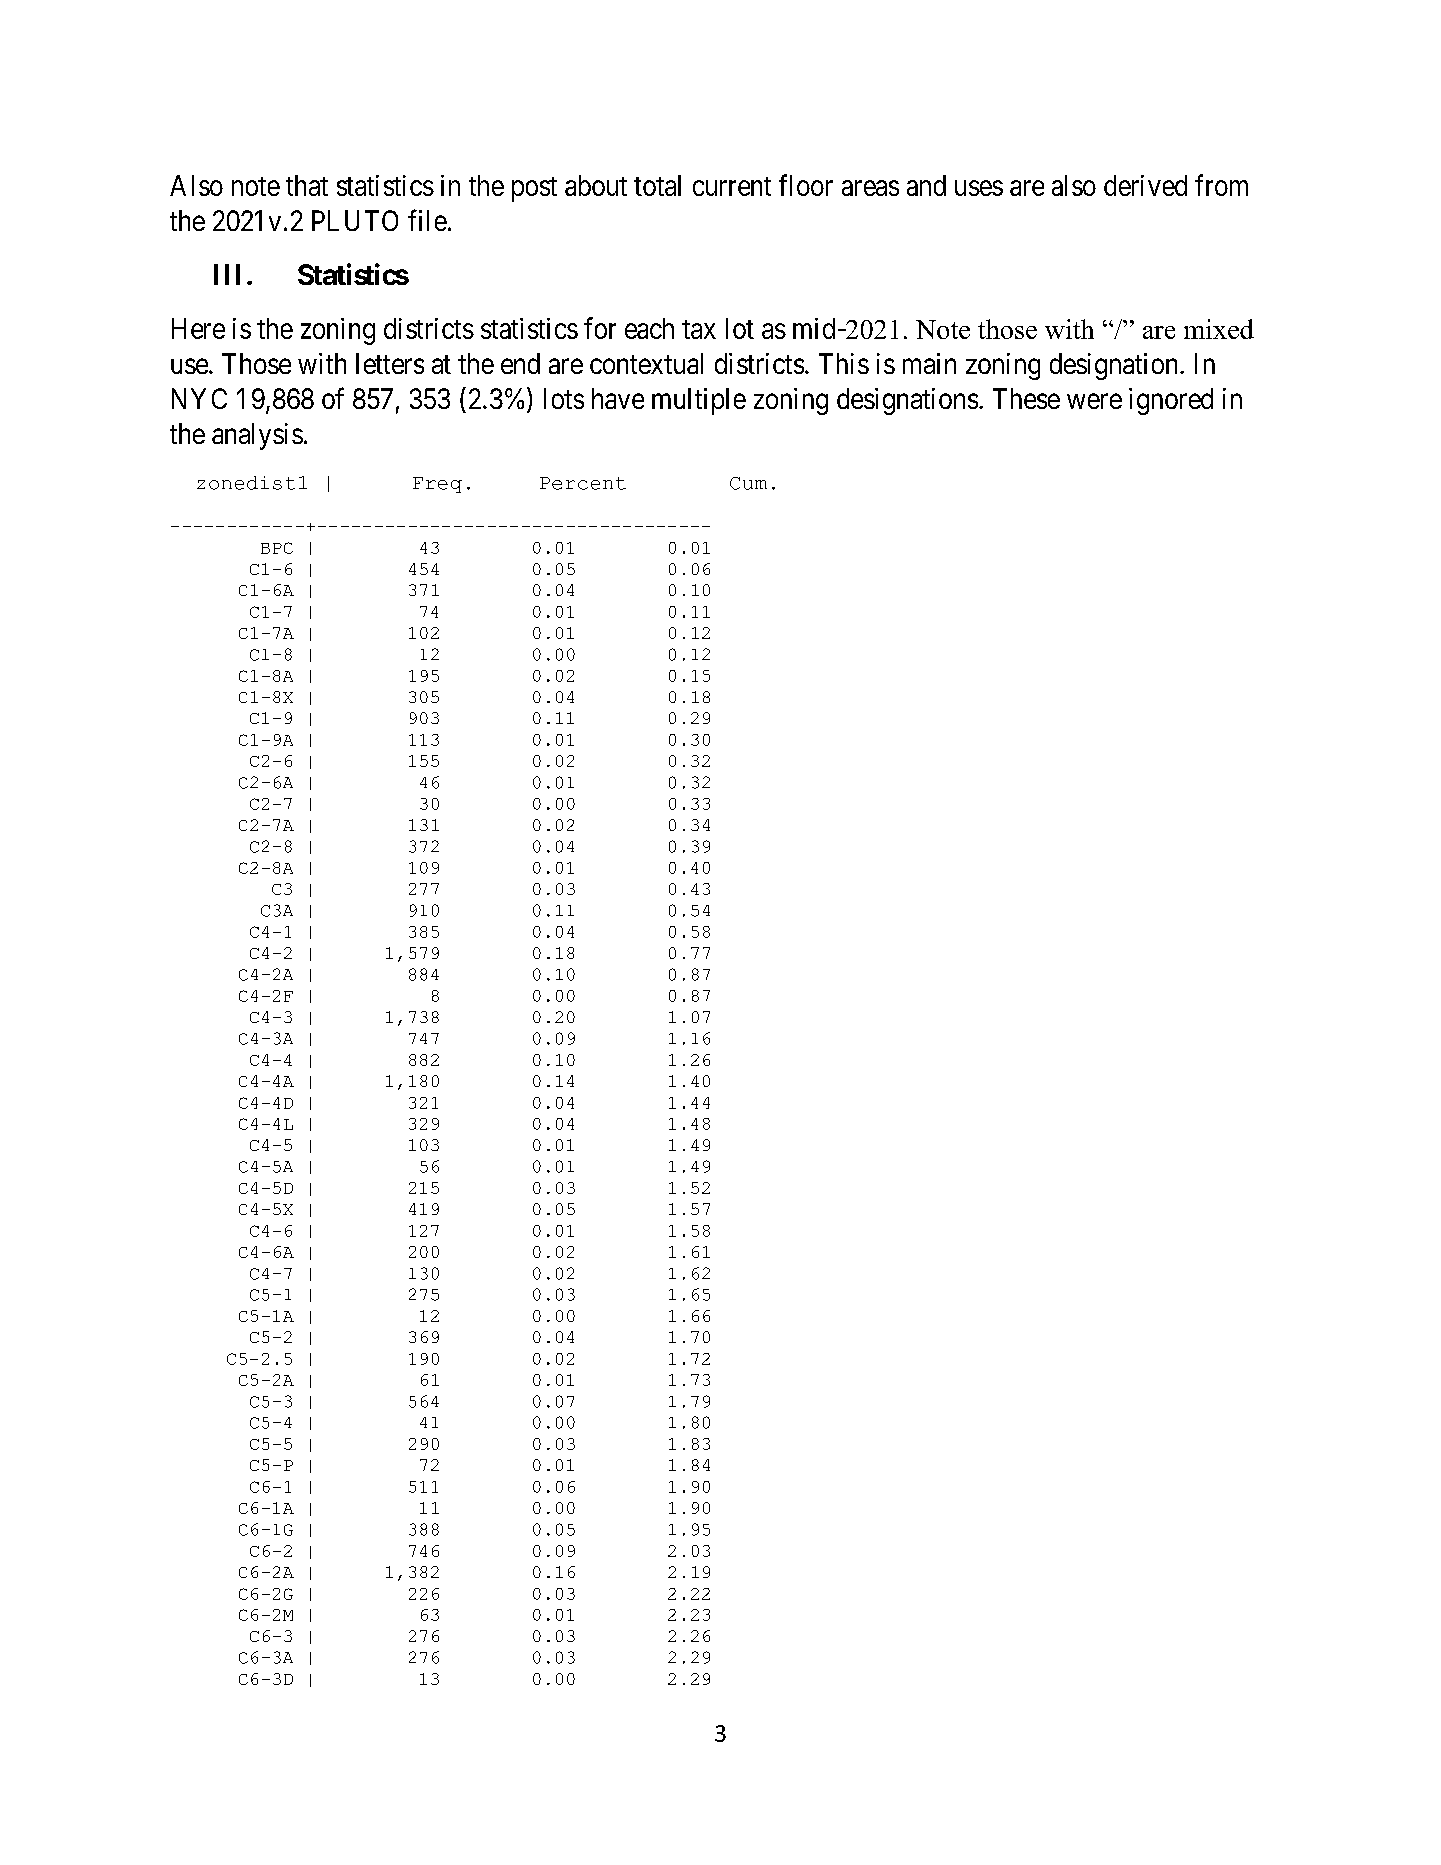 This image has height=1865, width=1441. I want to click on derived, so click(1145, 185).
